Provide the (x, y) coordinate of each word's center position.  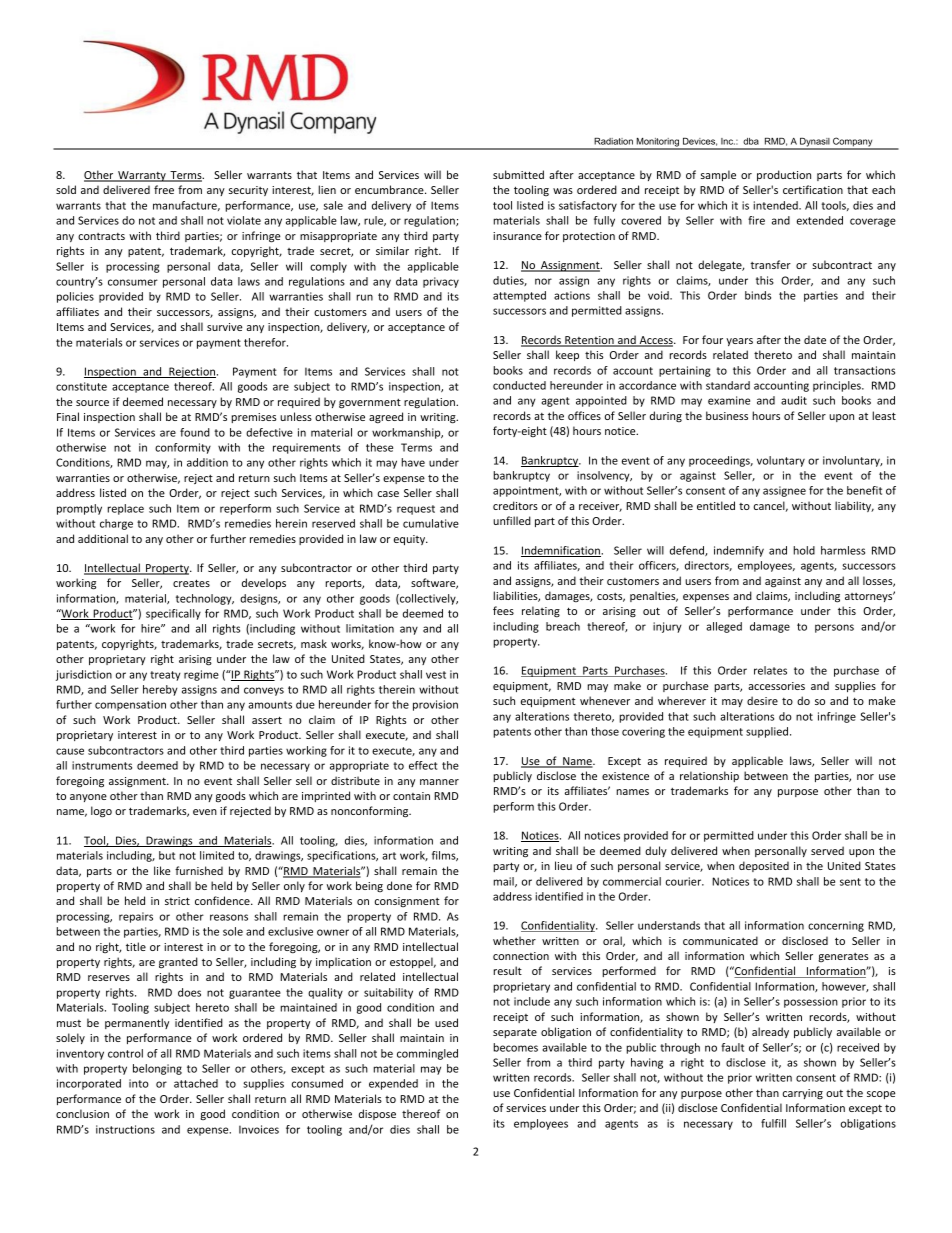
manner (439, 782)
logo (101, 812)
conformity (183, 448)
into (139, 1083)
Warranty (142, 176)
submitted (518, 174)
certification (813, 189)
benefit (864, 490)
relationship (709, 776)
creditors (515, 505)
